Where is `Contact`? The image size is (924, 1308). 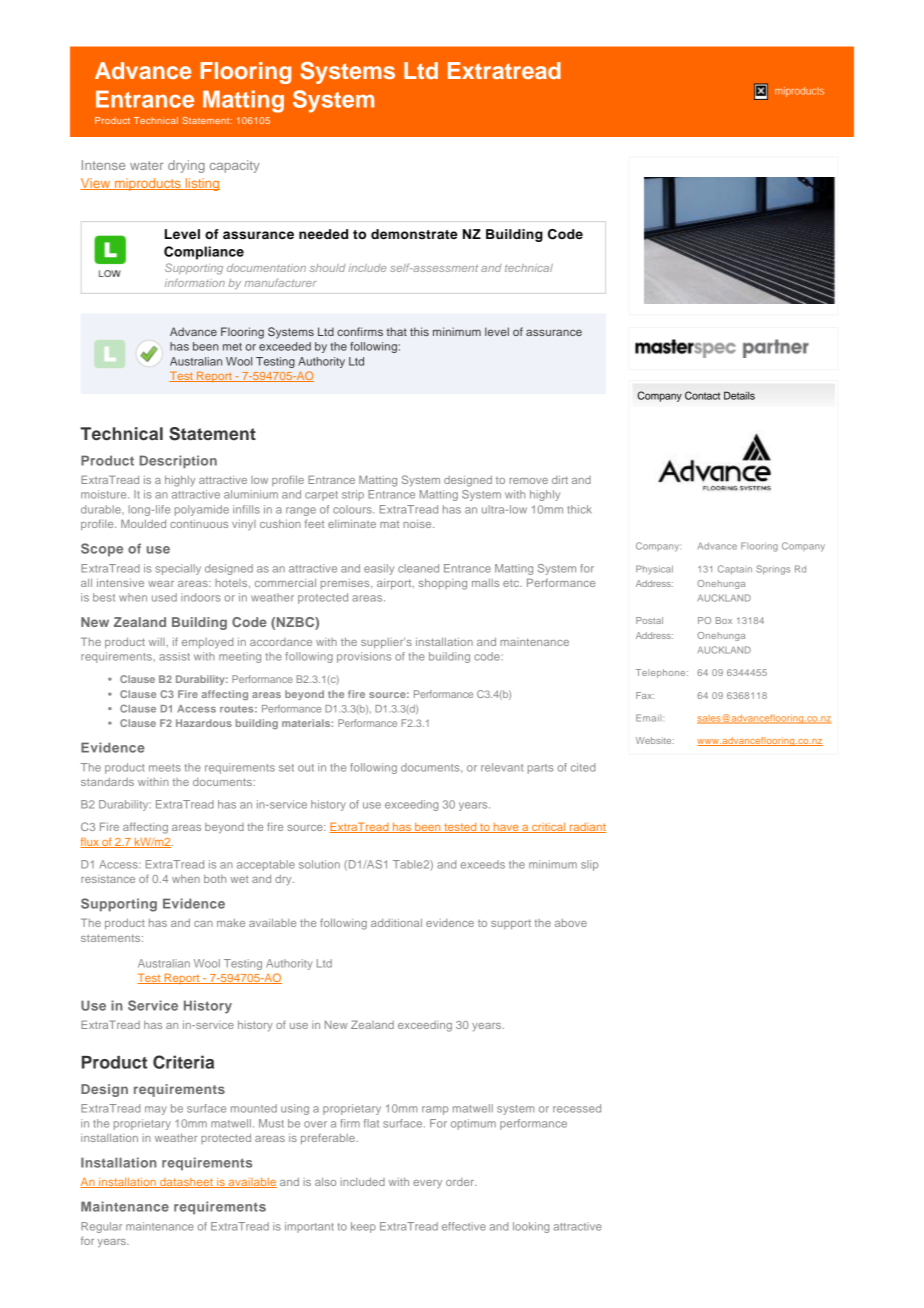
Contact is located at coordinates (702, 395).
